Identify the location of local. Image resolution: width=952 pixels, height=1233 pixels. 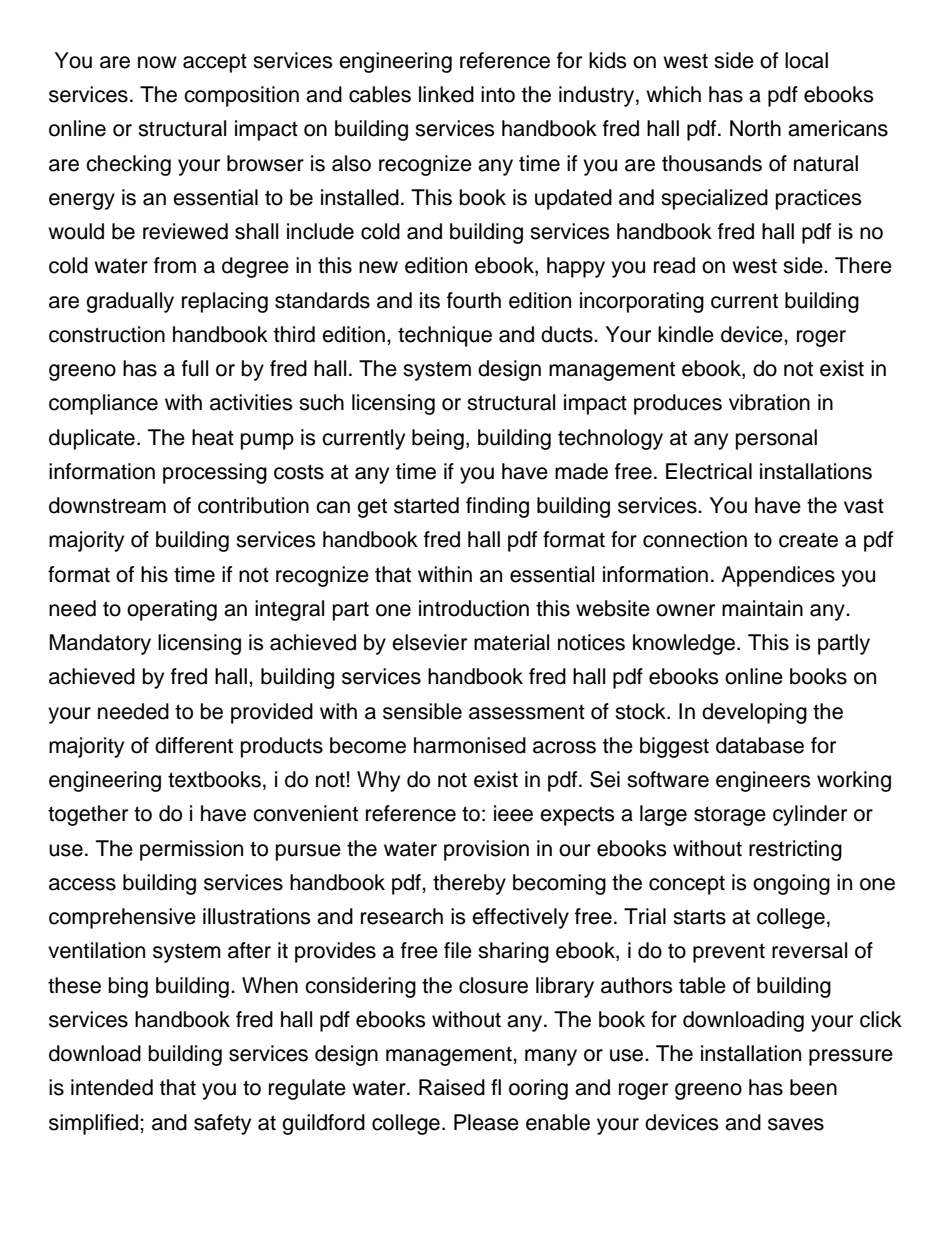
(806, 60).
